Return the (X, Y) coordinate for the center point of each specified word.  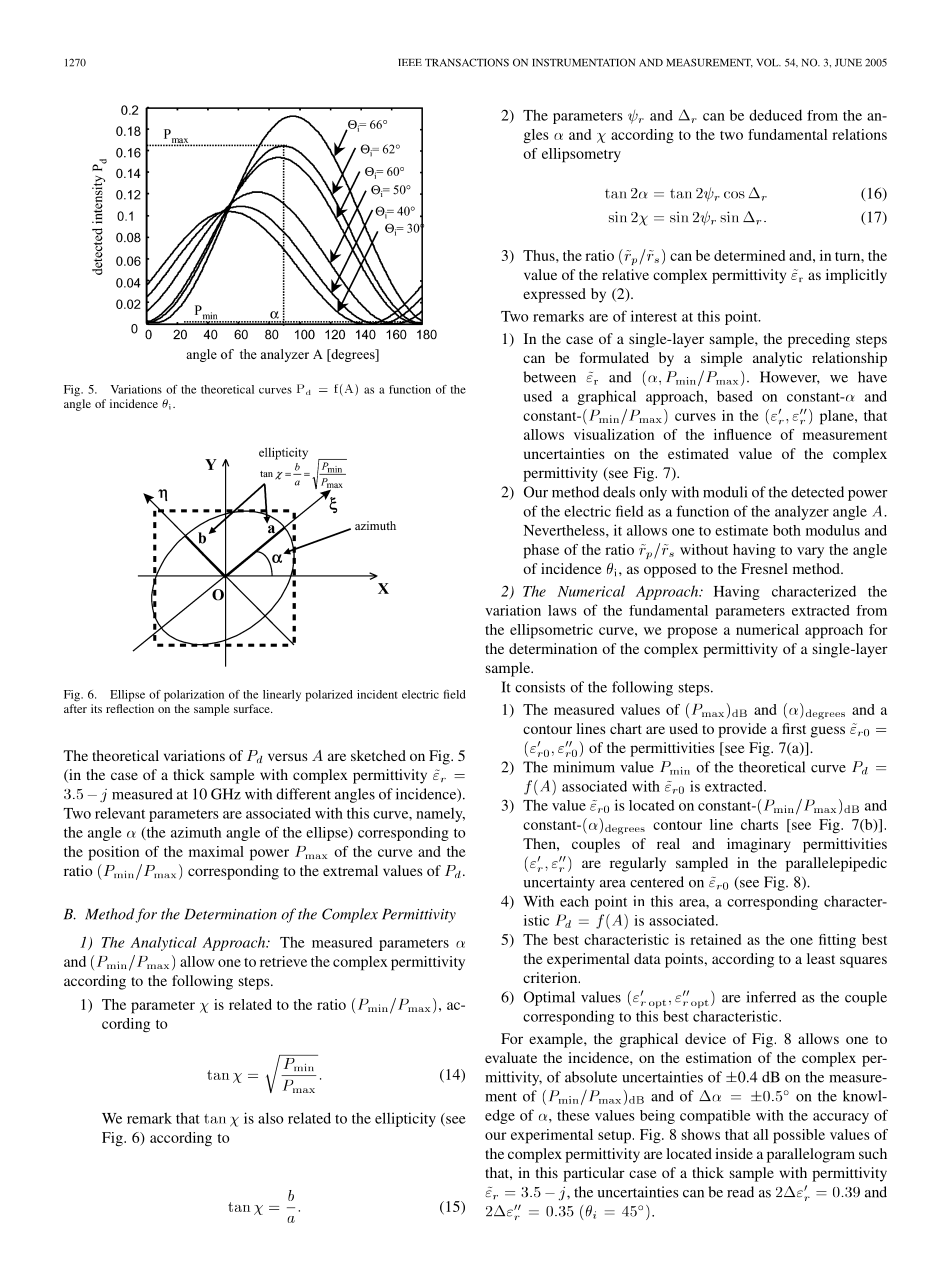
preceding (819, 340)
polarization (194, 696)
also (270, 1118)
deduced (775, 115)
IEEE (410, 62)
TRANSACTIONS (467, 62)
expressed (554, 295)
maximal (216, 851)
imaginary (759, 845)
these (573, 1115)
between (549, 377)
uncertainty (559, 883)
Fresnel (764, 568)
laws (562, 610)
